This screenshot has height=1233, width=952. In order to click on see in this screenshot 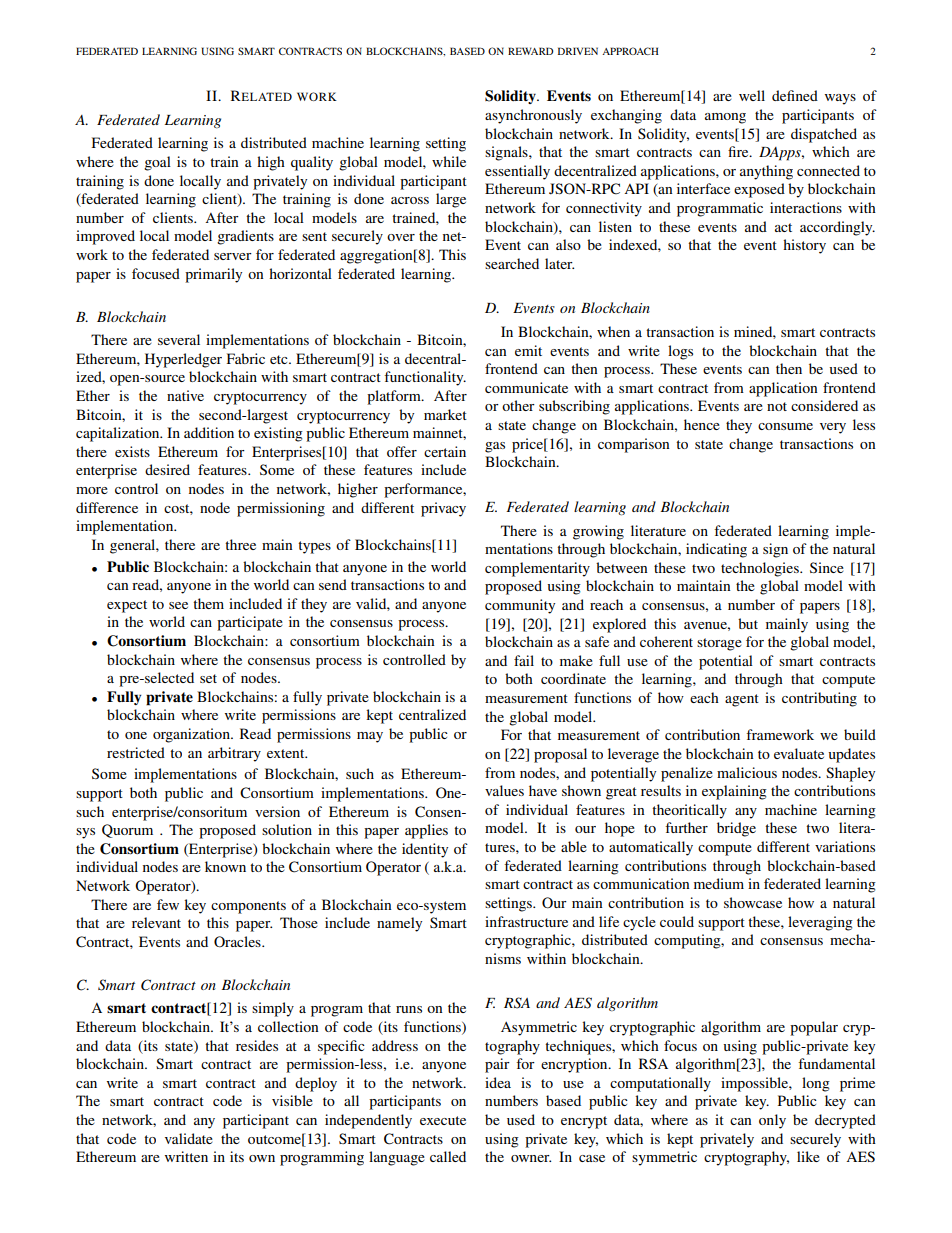, I will do `click(178, 605)`.
